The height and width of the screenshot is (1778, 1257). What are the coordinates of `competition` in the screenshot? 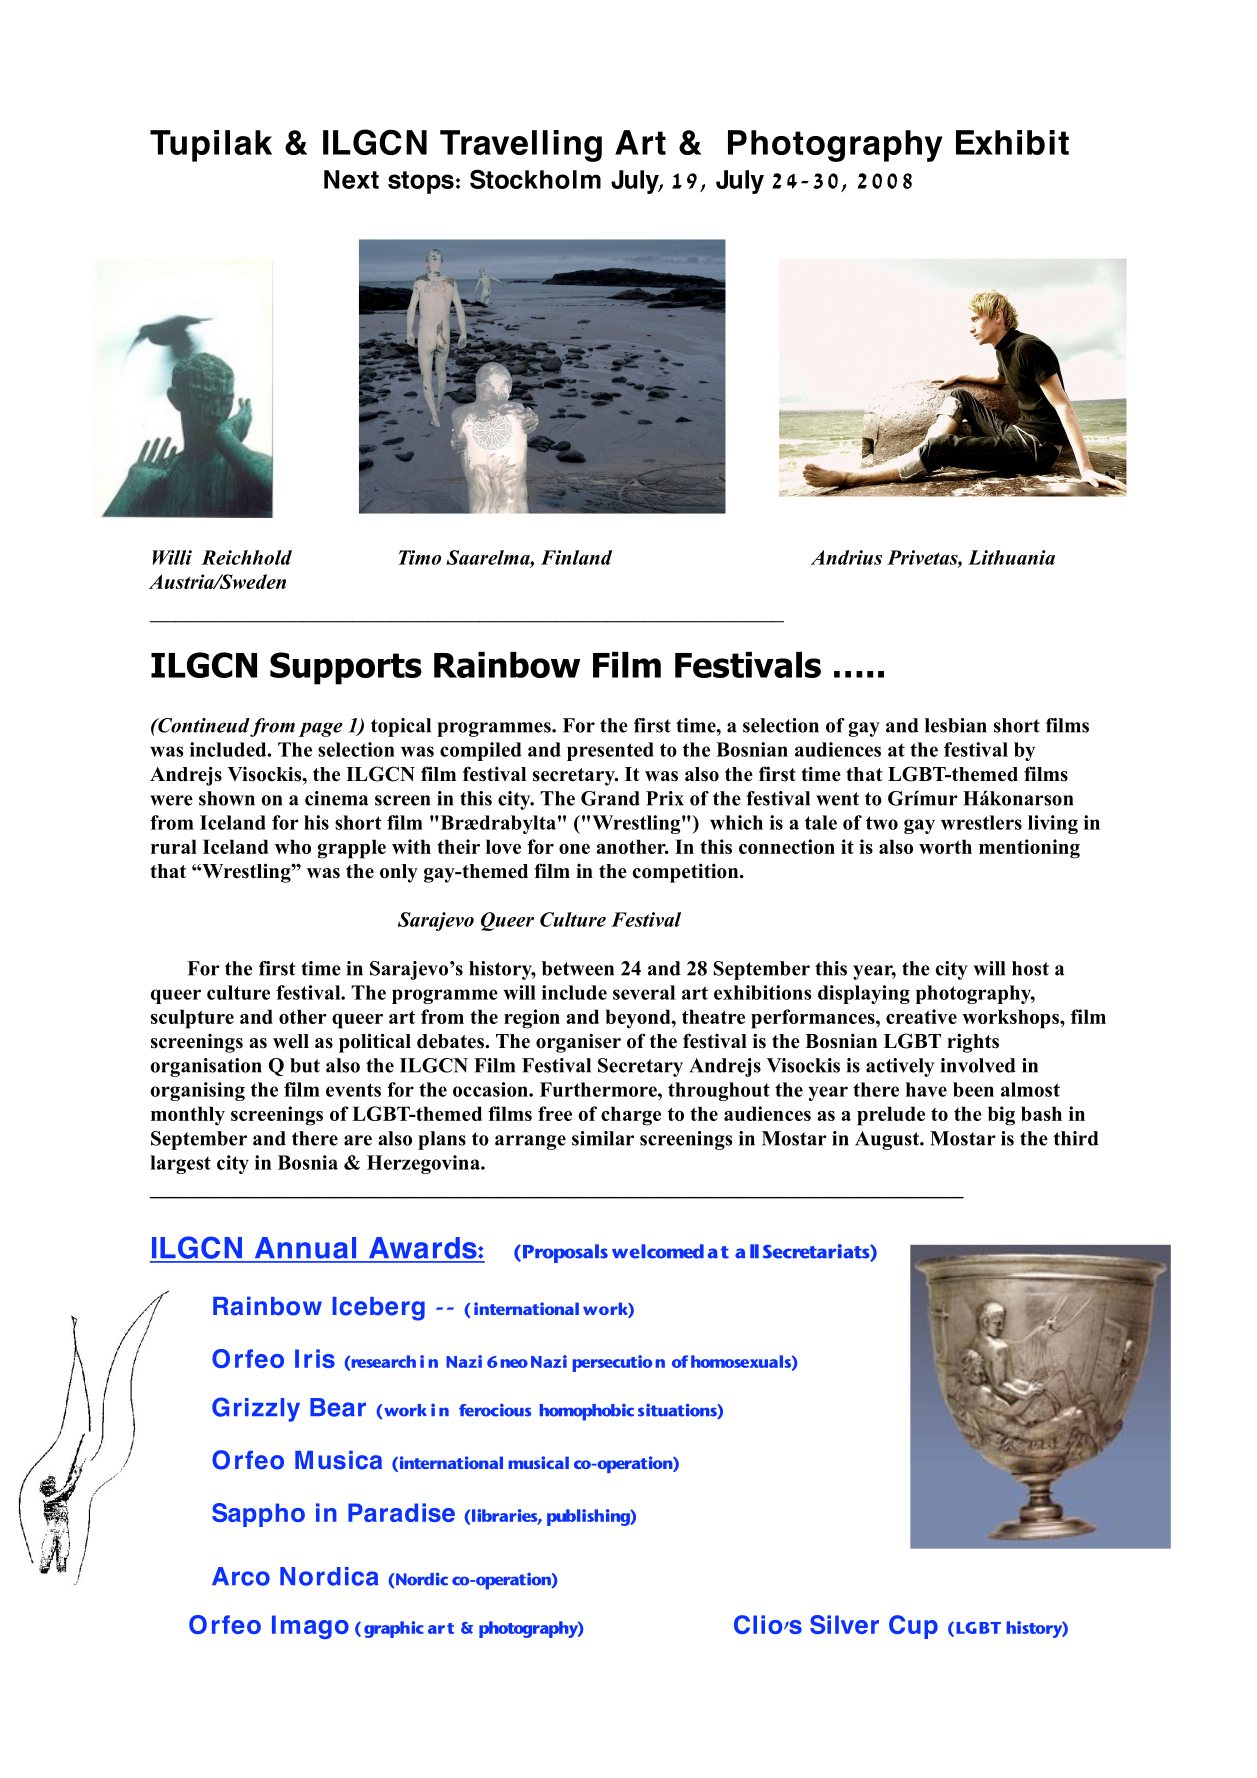 It's located at (687, 873).
